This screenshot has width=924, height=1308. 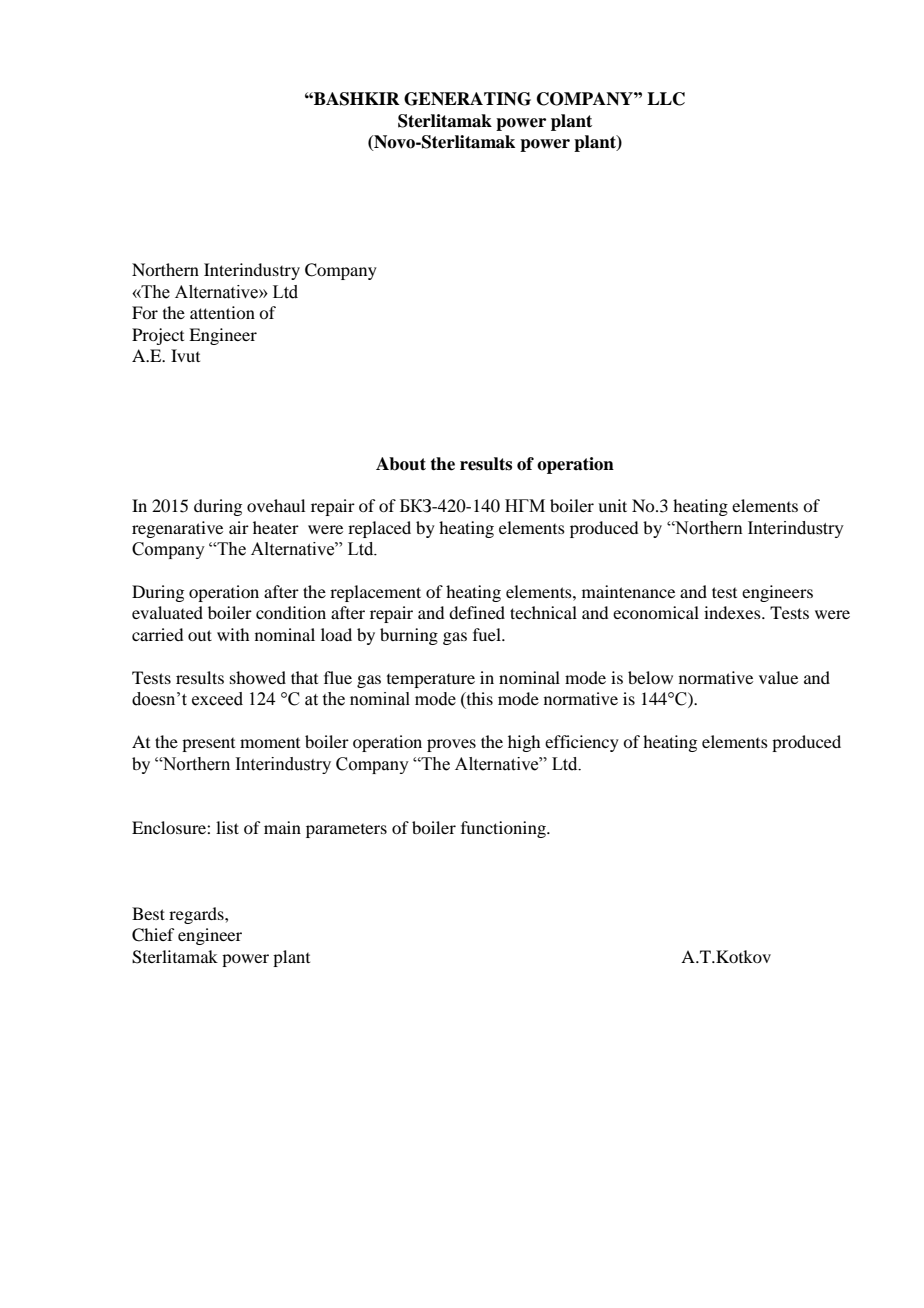 I want to click on GENERATING, so click(x=467, y=99).
